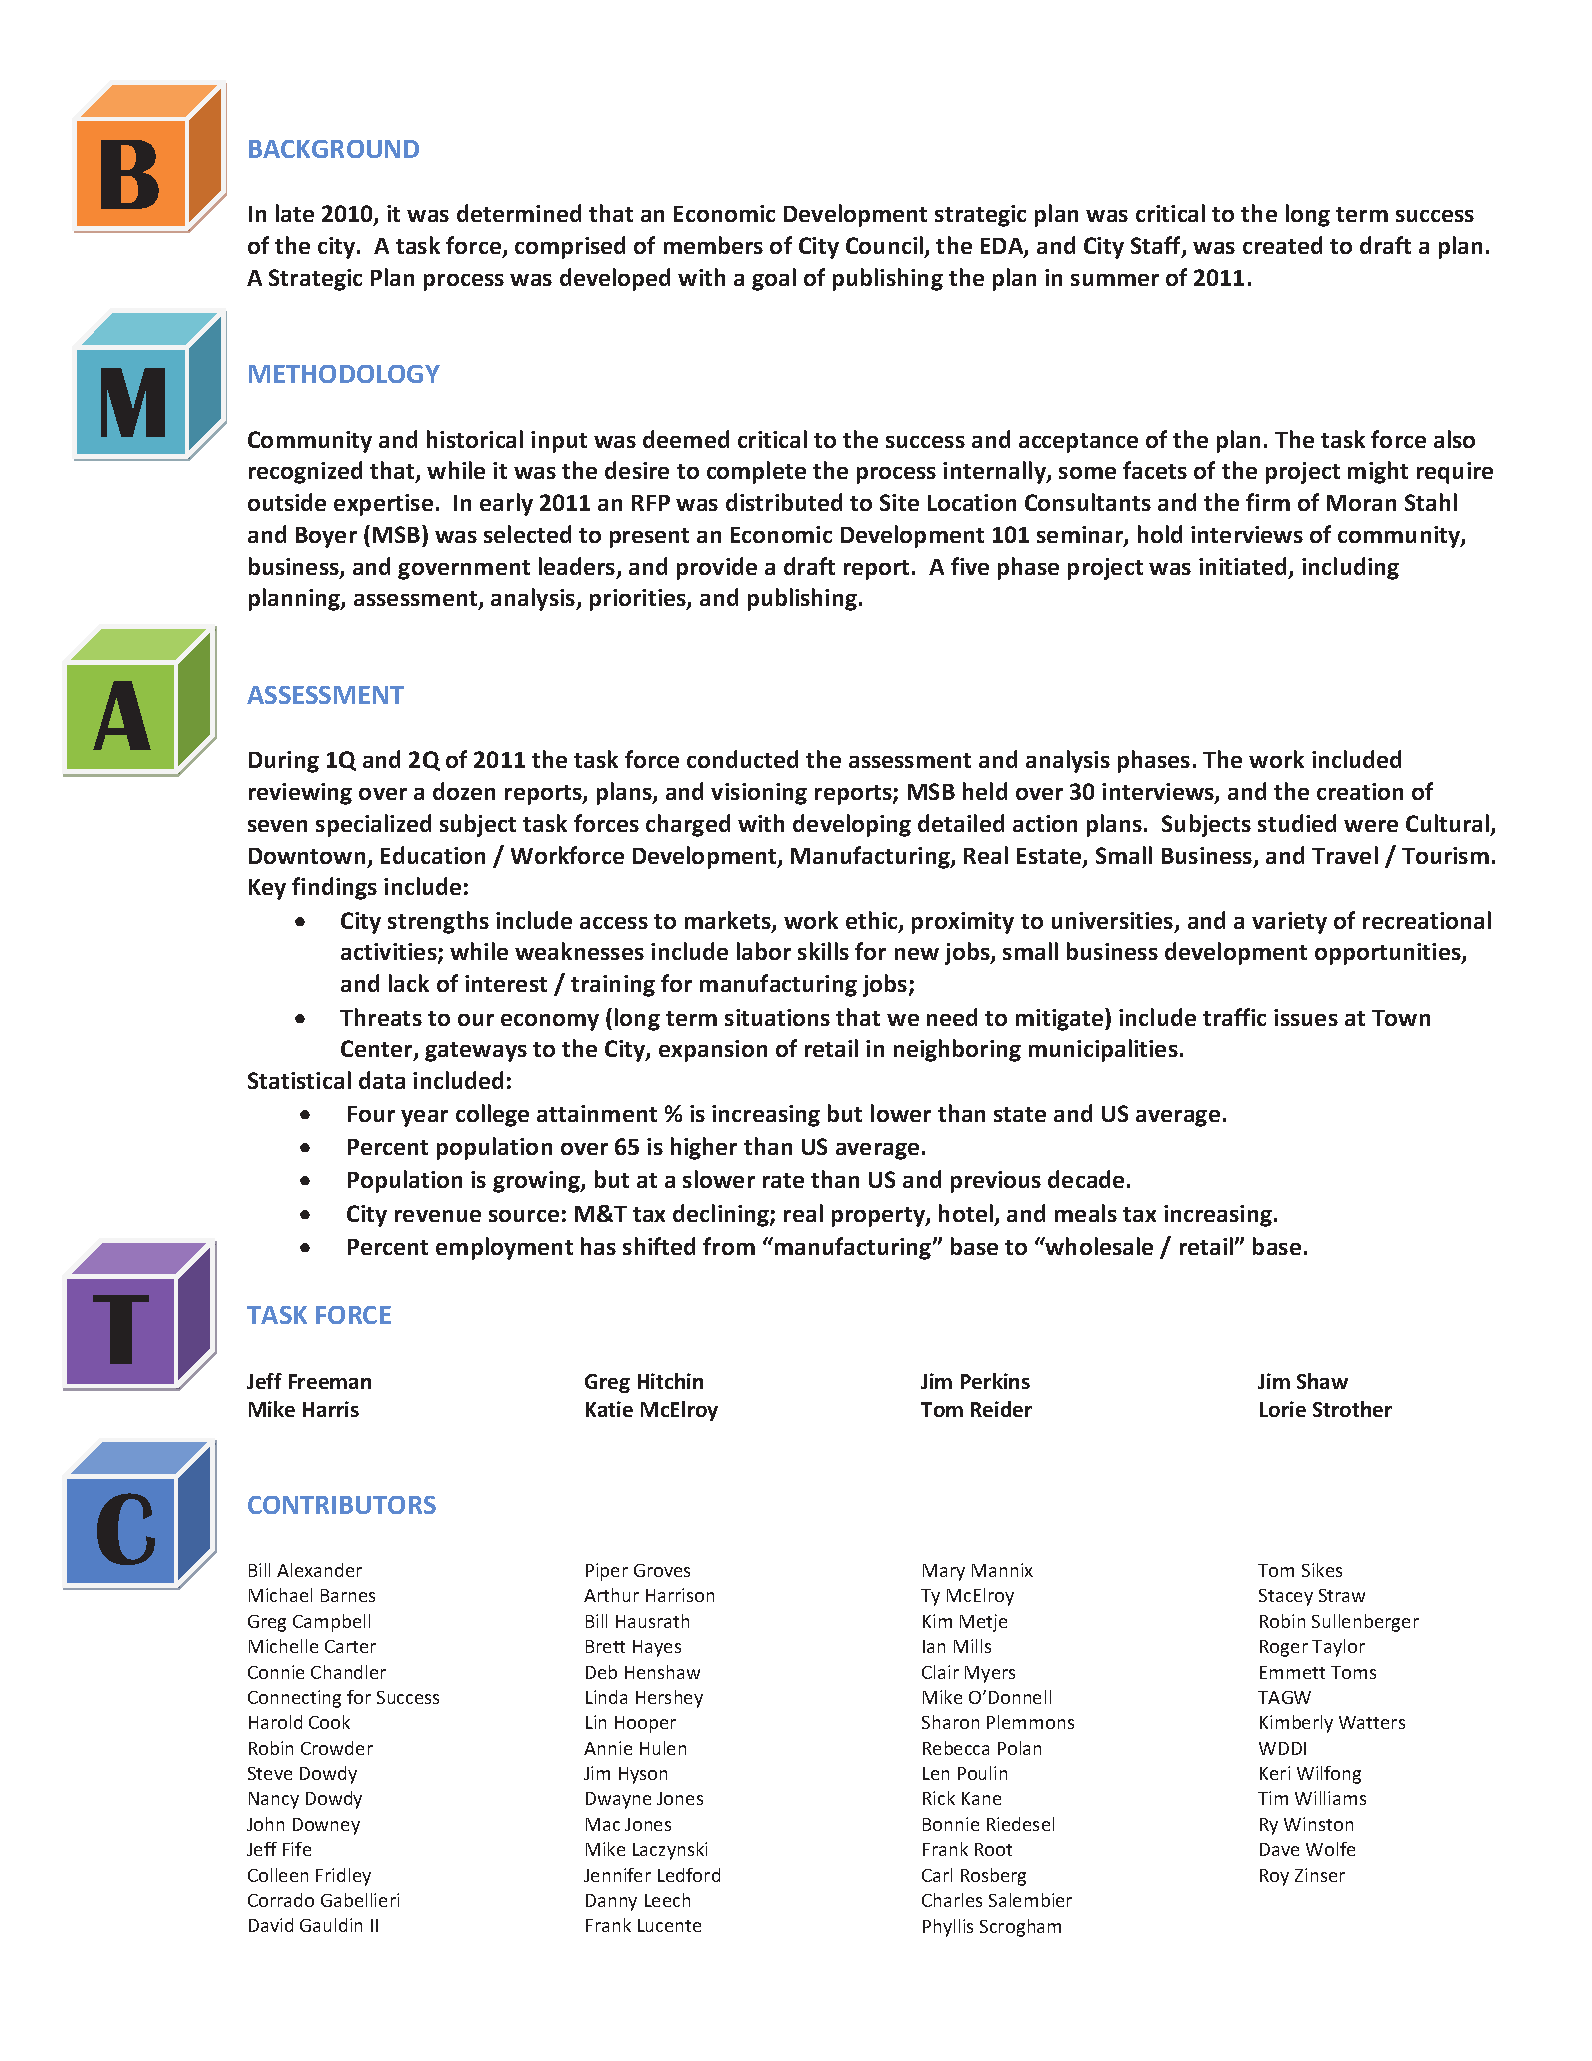 This screenshot has width=1592, height=2061. I want to click on Freeman, so click(330, 1381).
